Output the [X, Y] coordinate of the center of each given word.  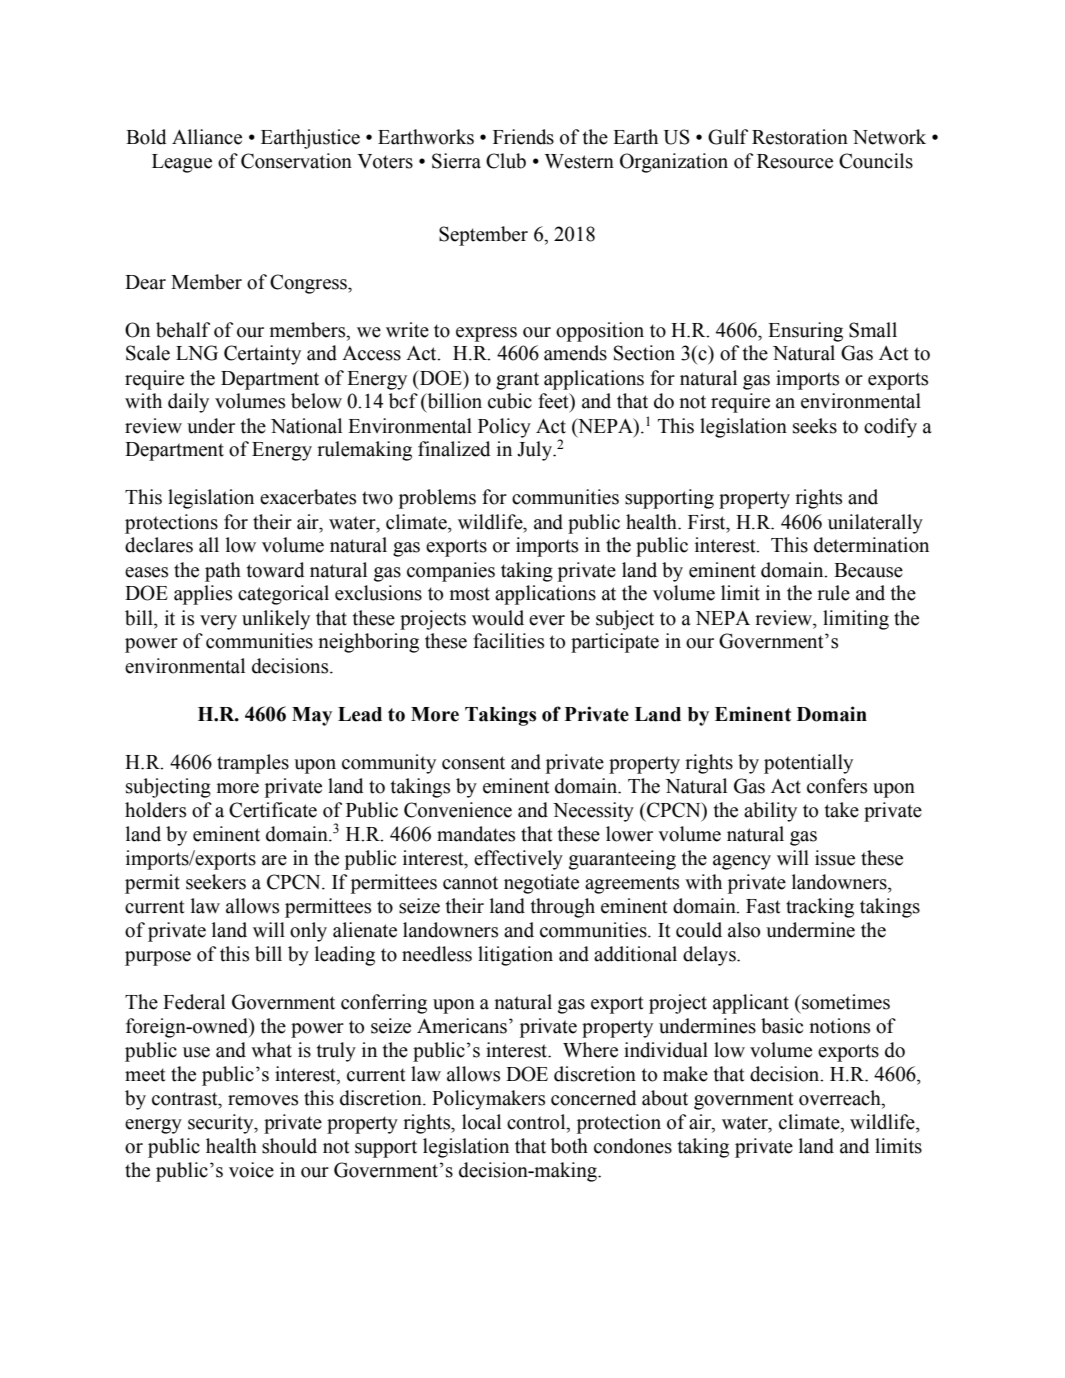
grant [517, 381]
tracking [820, 908]
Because [868, 570]
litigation [515, 956]
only [308, 932]
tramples [253, 764]
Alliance [207, 137]
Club [506, 161]
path [223, 572]
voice [251, 1170]
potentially [808, 764]
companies [451, 572]
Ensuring [805, 332]
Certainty [262, 355]
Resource [795, 161]
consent [473, 763]
